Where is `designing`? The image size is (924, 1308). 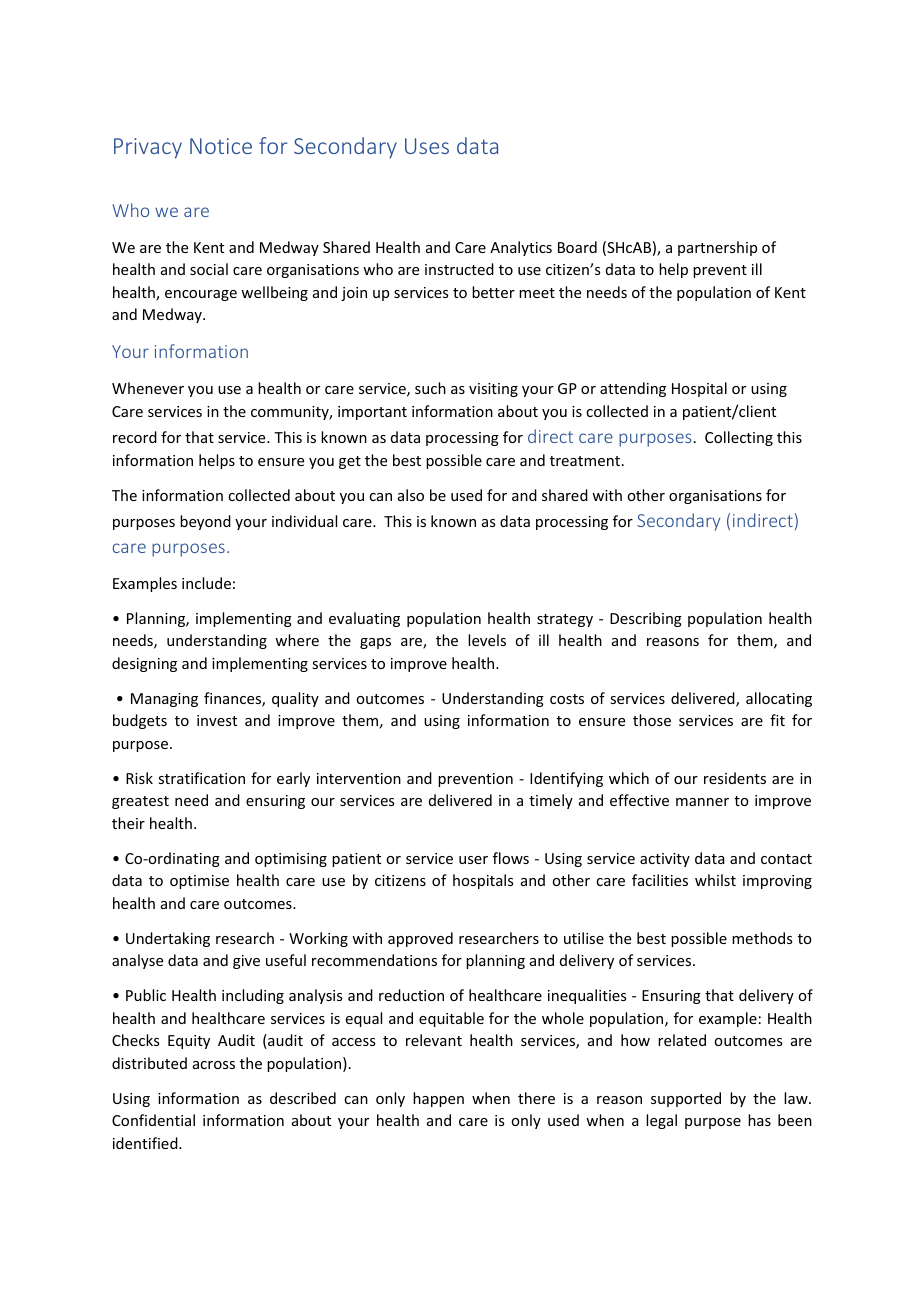 designing is located at coordinates (144, 664).
